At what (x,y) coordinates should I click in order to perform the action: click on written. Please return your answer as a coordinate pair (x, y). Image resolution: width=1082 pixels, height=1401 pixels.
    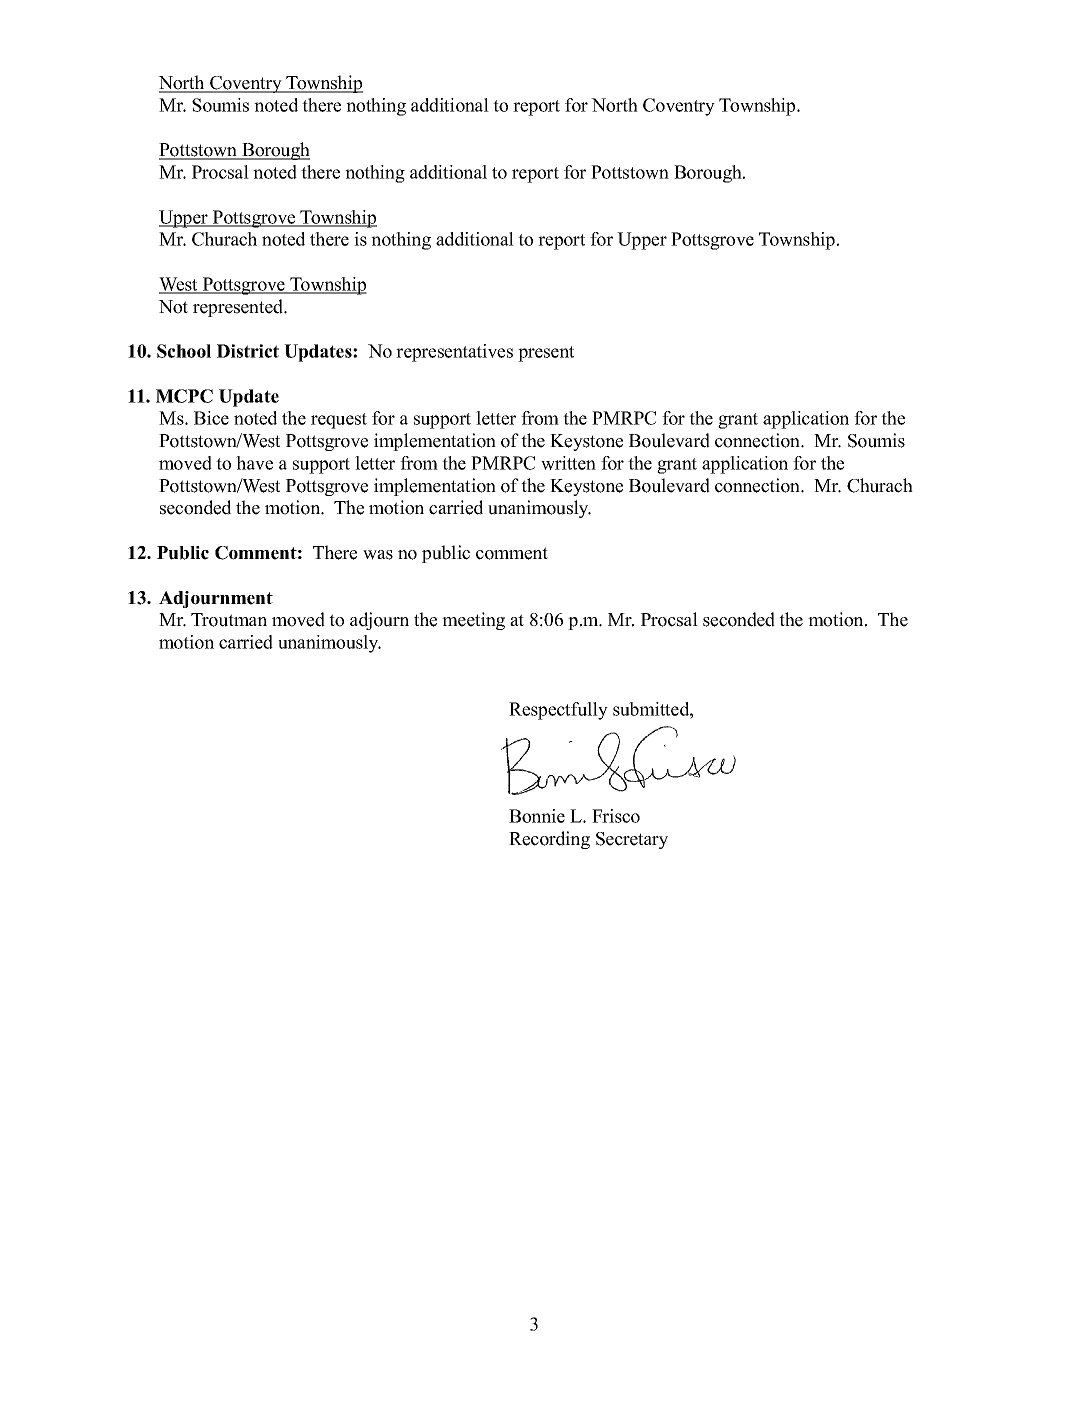
    Looking at the image, I should click on (568, 463).
